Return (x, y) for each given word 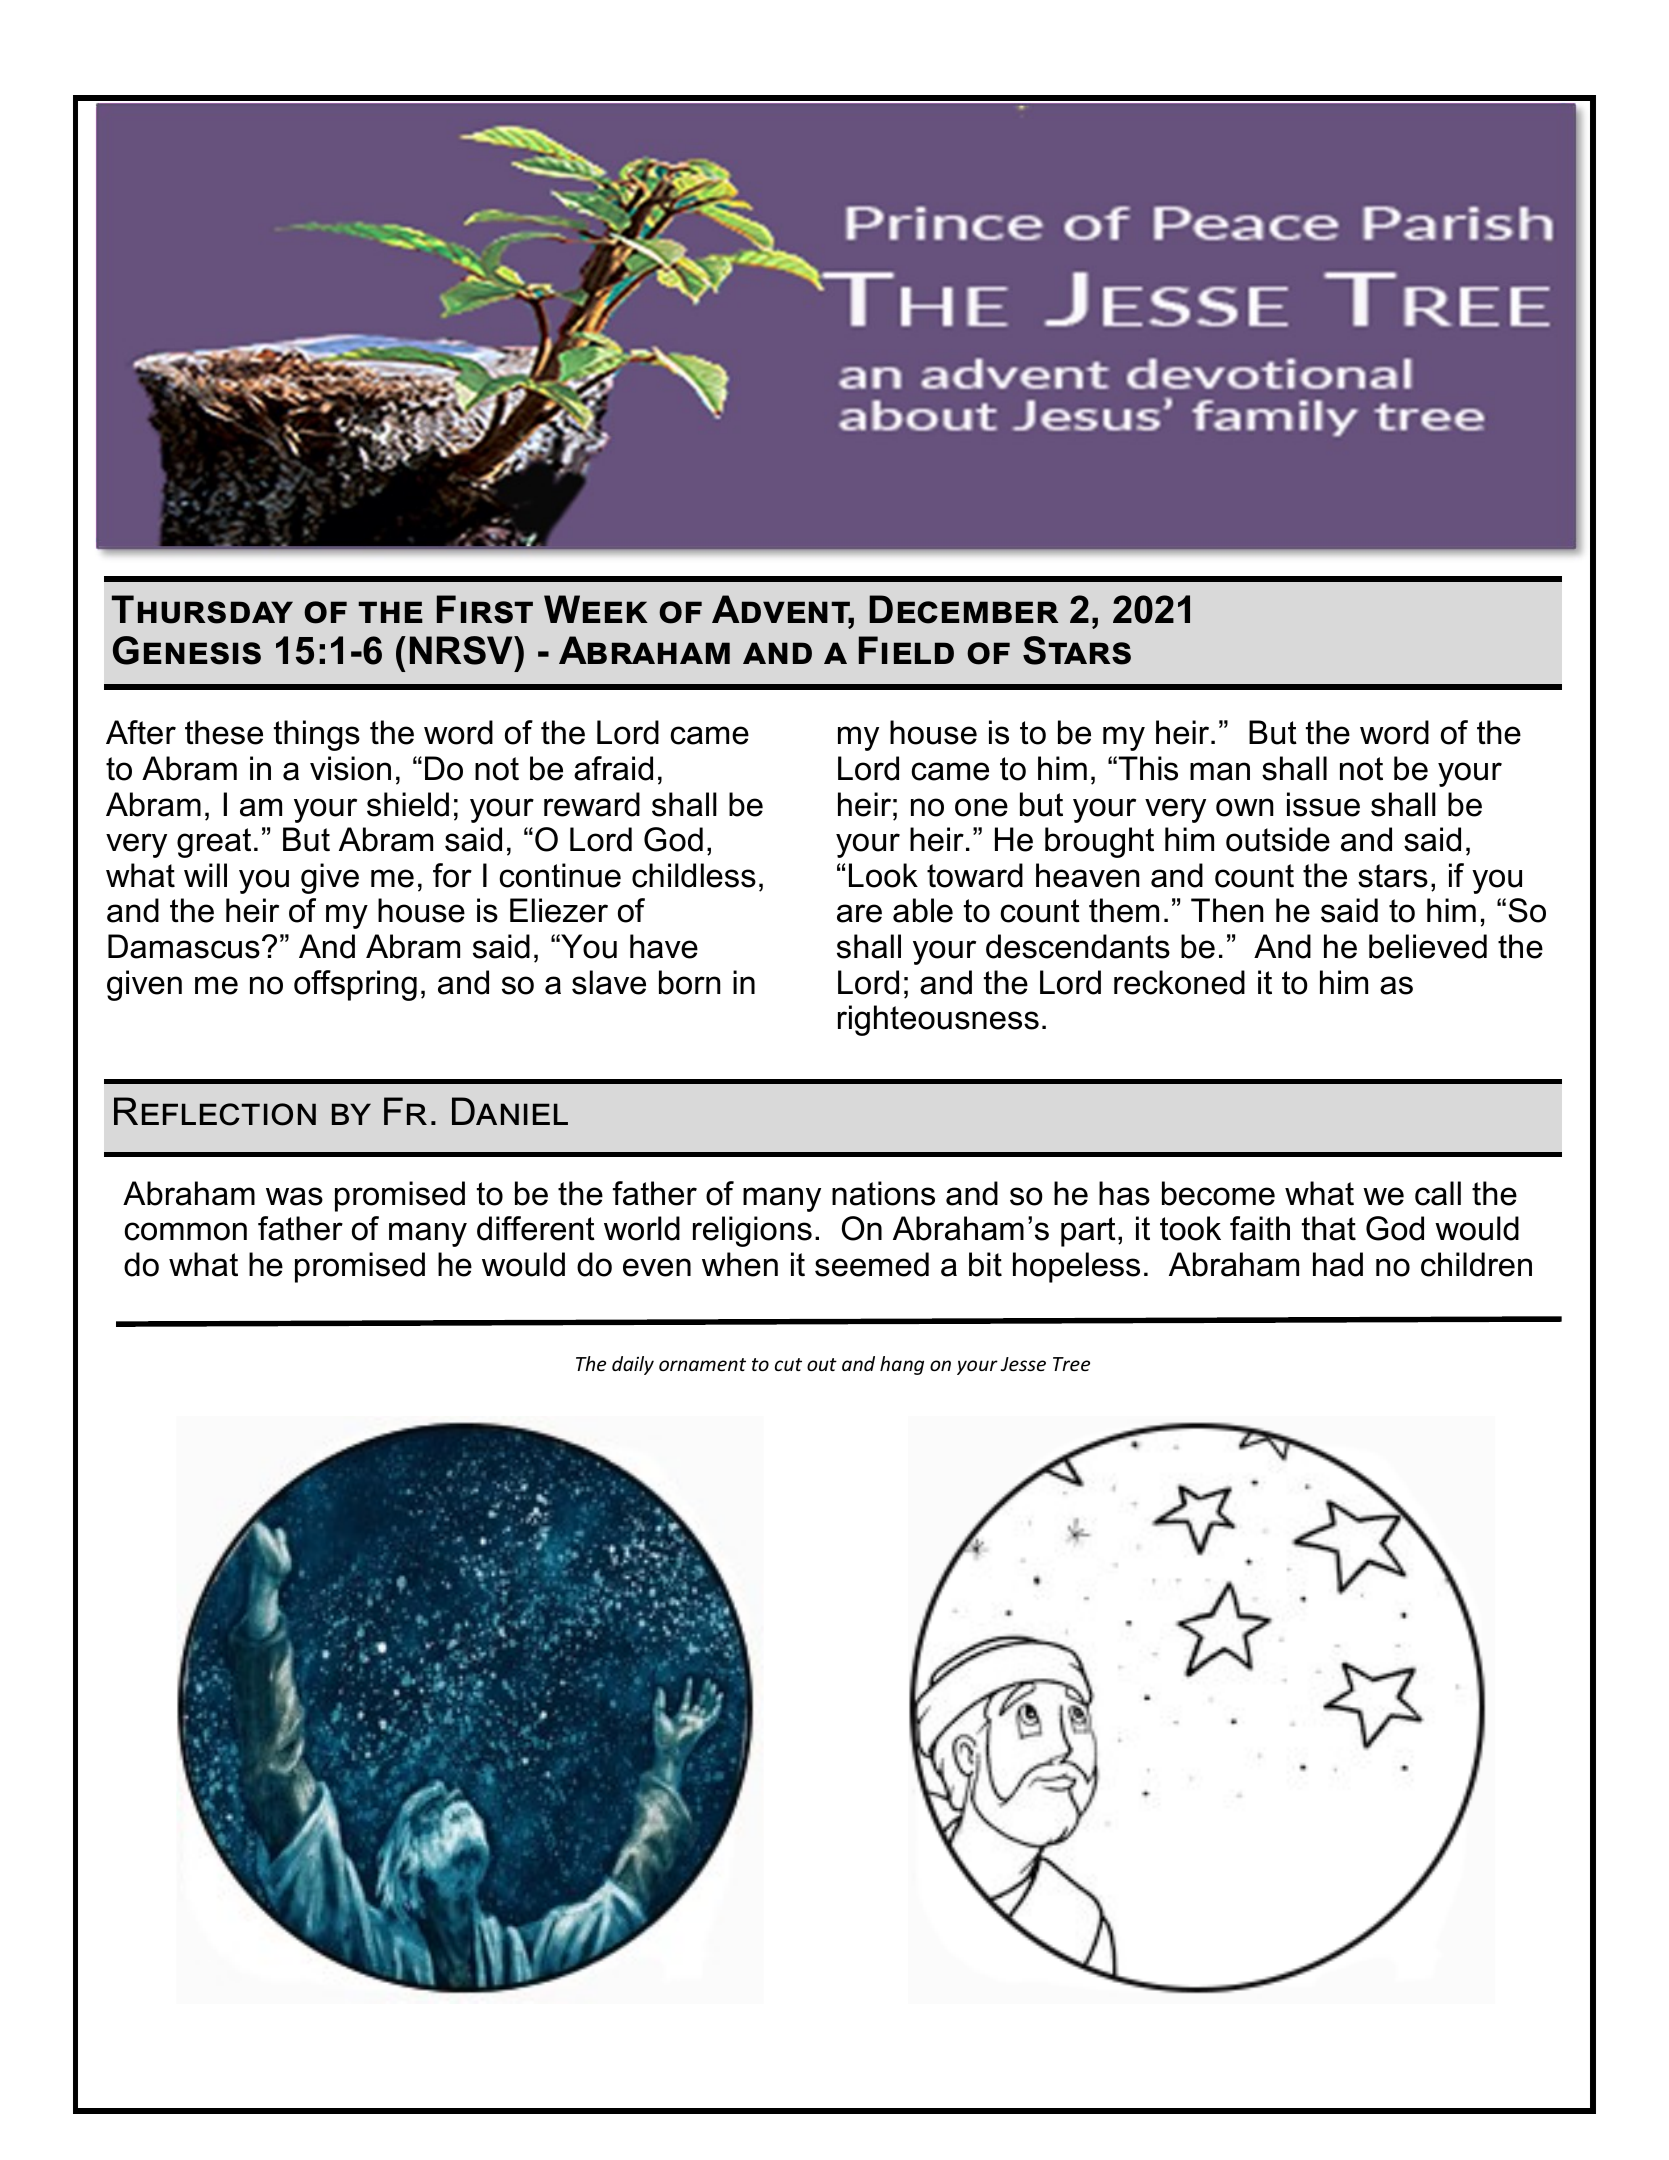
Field (906, 650)
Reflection (215, 1111)
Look (883, 875)
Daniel (510, 1111)
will (205, 875)
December (964, 609)
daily (633, 1365)
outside (1278, 839)
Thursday (202, 609)
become (1218, 1193)
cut (788, 1364)
